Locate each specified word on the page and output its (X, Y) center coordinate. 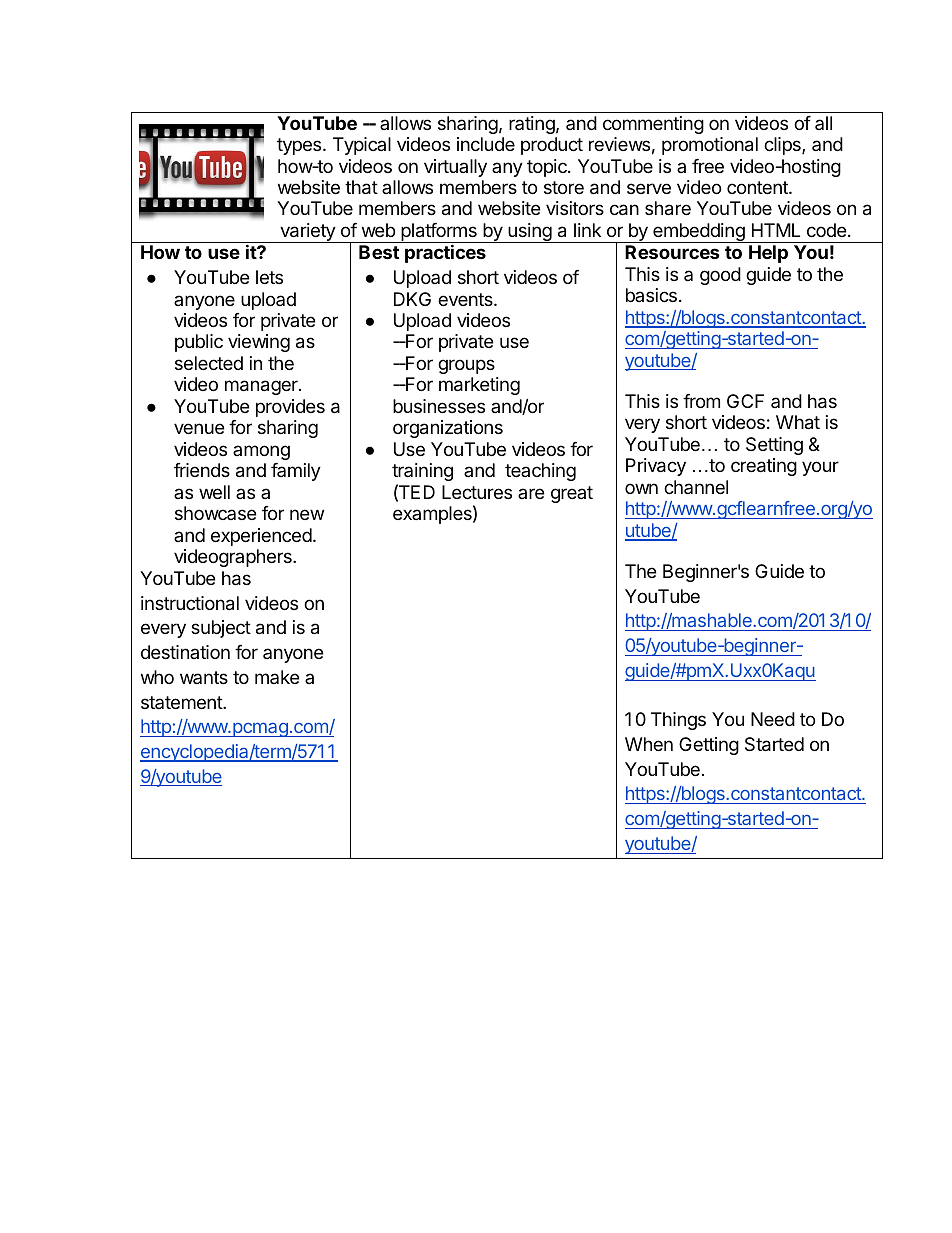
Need (773, 719)
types (300, 146)
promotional (710, 146)
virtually (455, 168)
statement (182, 702)
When (649, 744)
